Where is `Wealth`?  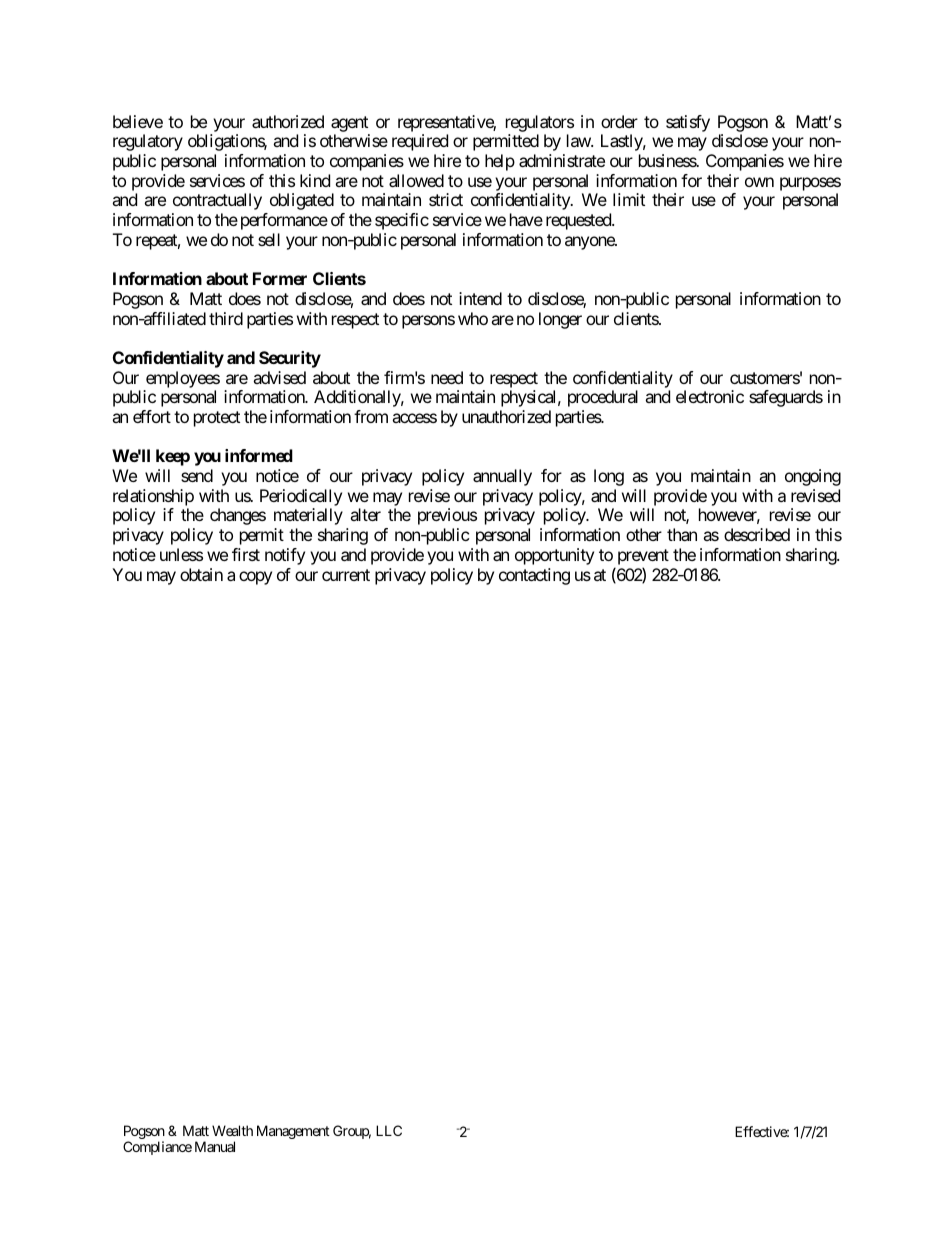 Wealth is located at coordinates (232, 1130).
